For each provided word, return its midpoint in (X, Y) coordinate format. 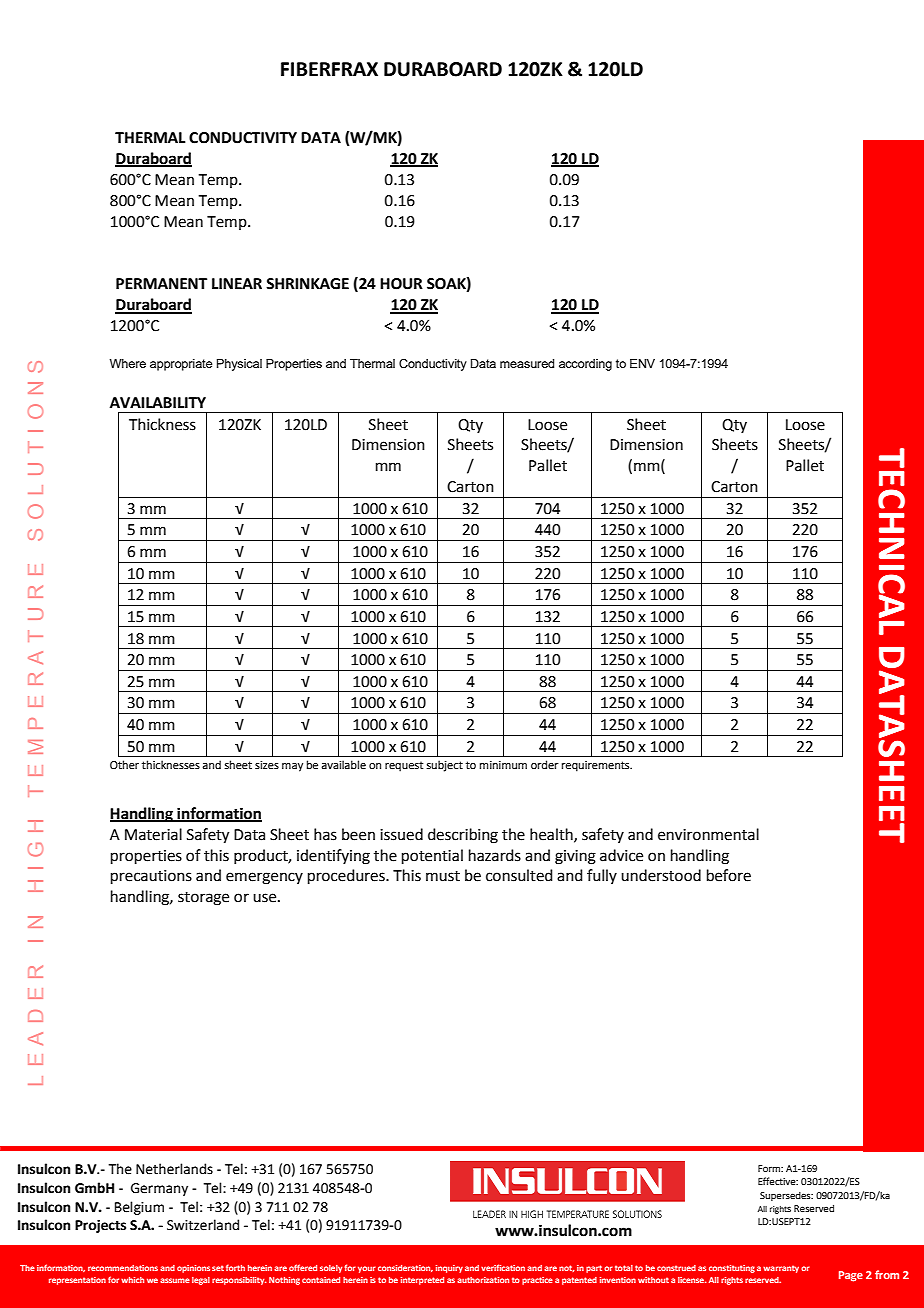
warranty (781, 1269)
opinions (193, 1269)
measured (527, 363)
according (585, 365)
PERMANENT (161, 283)
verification (503, 1267)
